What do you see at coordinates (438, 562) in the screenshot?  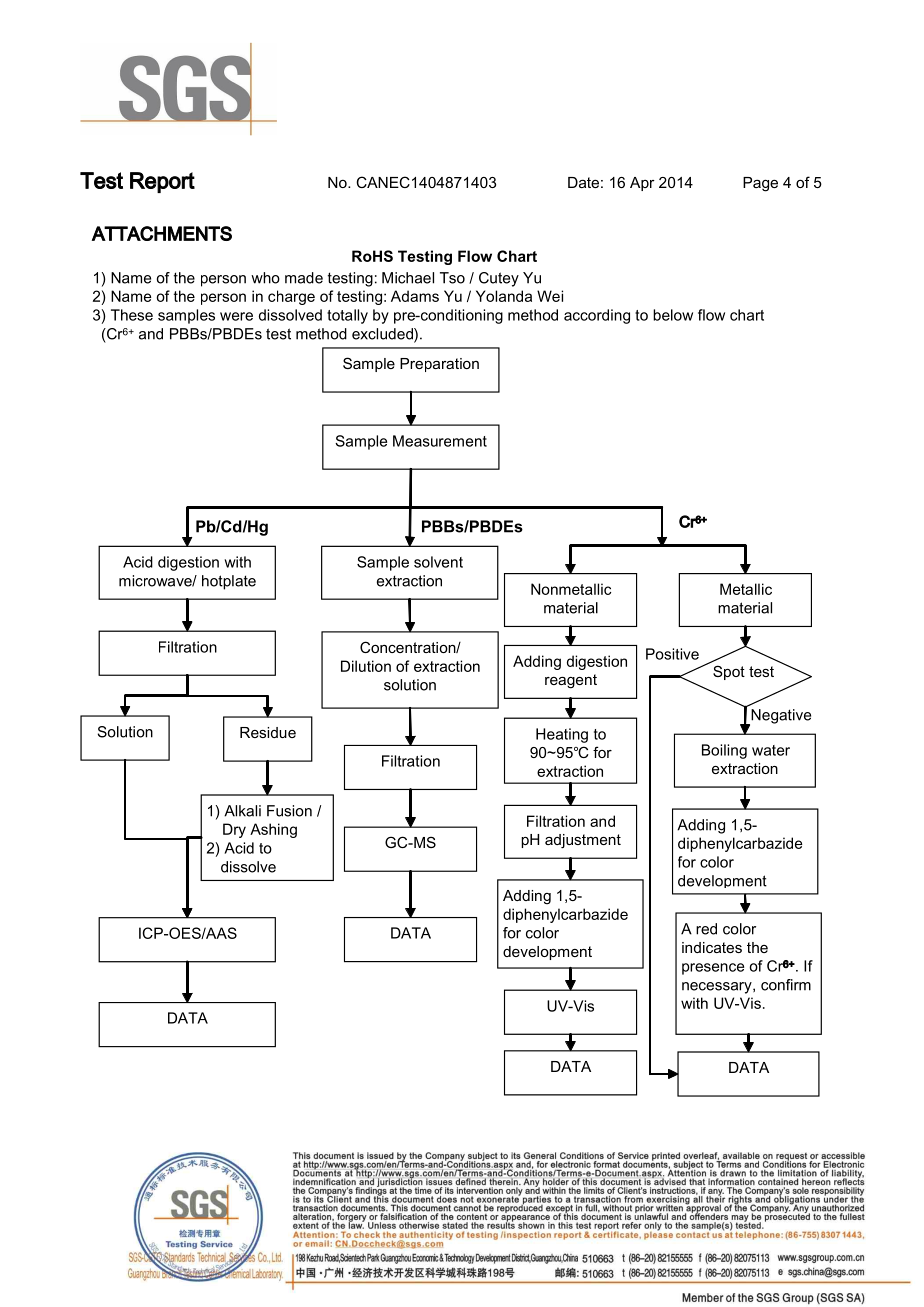 I see `solvent` at bounding box center [438, 562].
